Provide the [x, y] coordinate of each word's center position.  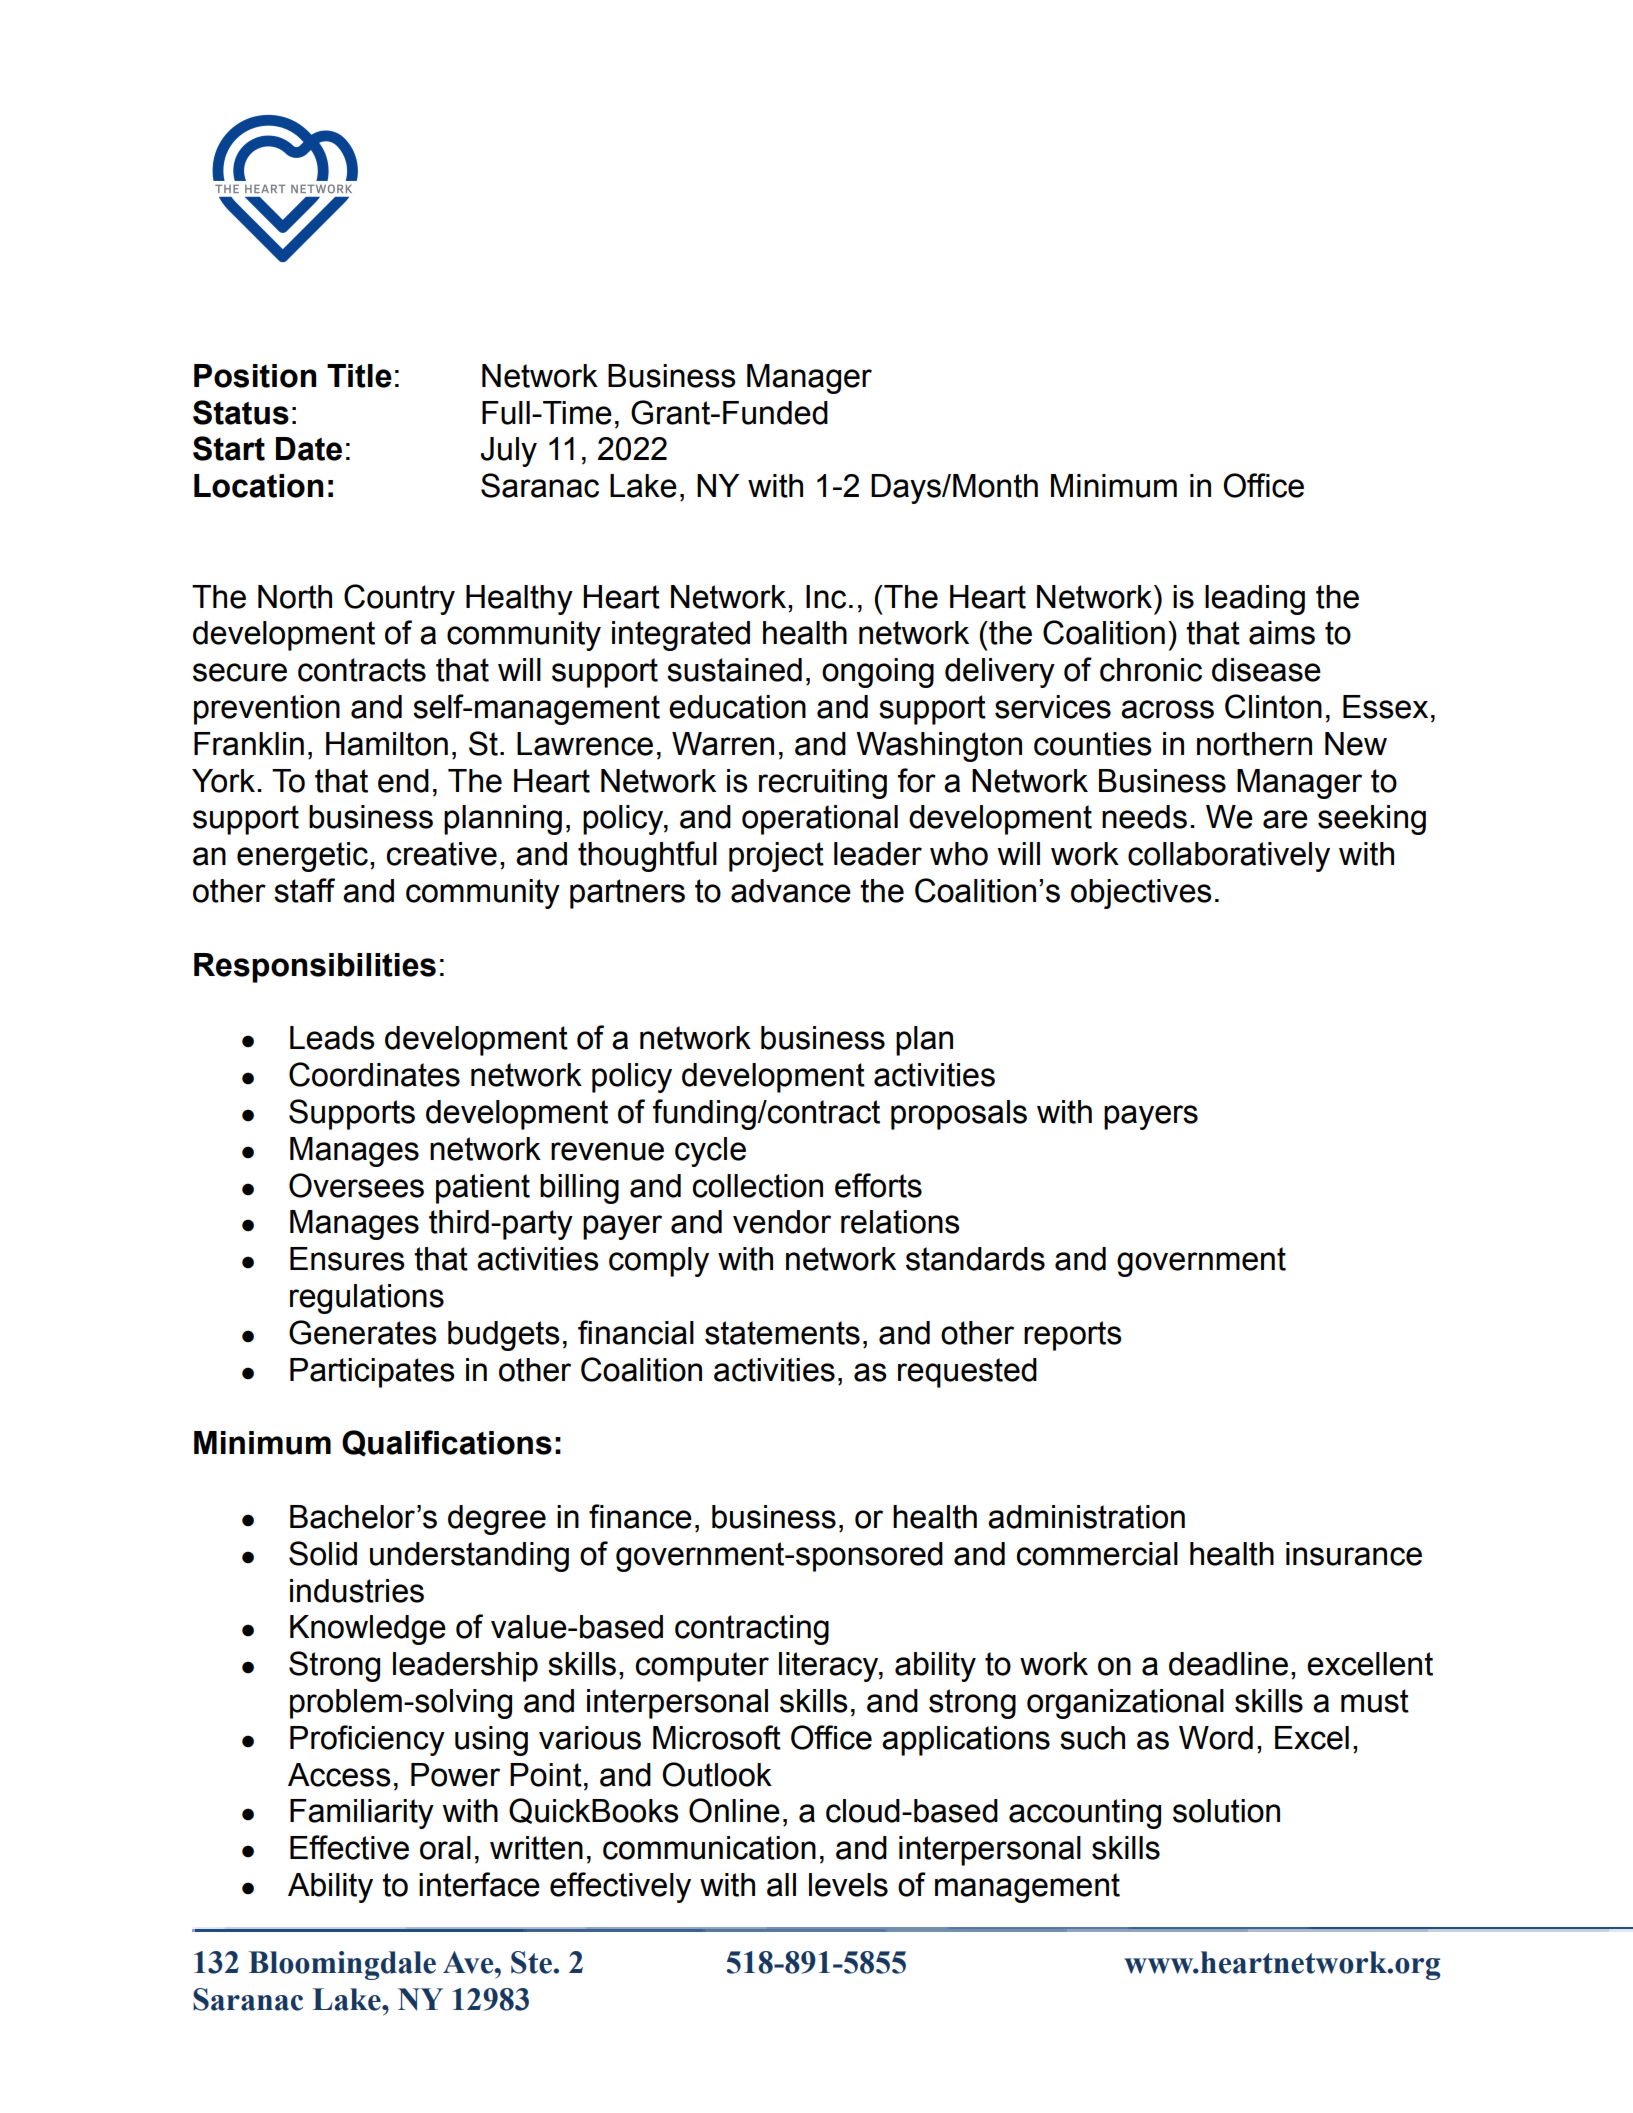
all [781, 1885]
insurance [1354, 1554]
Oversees [356, 1185]
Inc [826, 597]
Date [309, 449]
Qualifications [447, 1443]
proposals [959, 1115]
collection [757, 1186]
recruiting [823, 784]
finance [640, 1516]
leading [1255, 600]
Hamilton [387, 744]
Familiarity [362, 1814]
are [1285, 819]
